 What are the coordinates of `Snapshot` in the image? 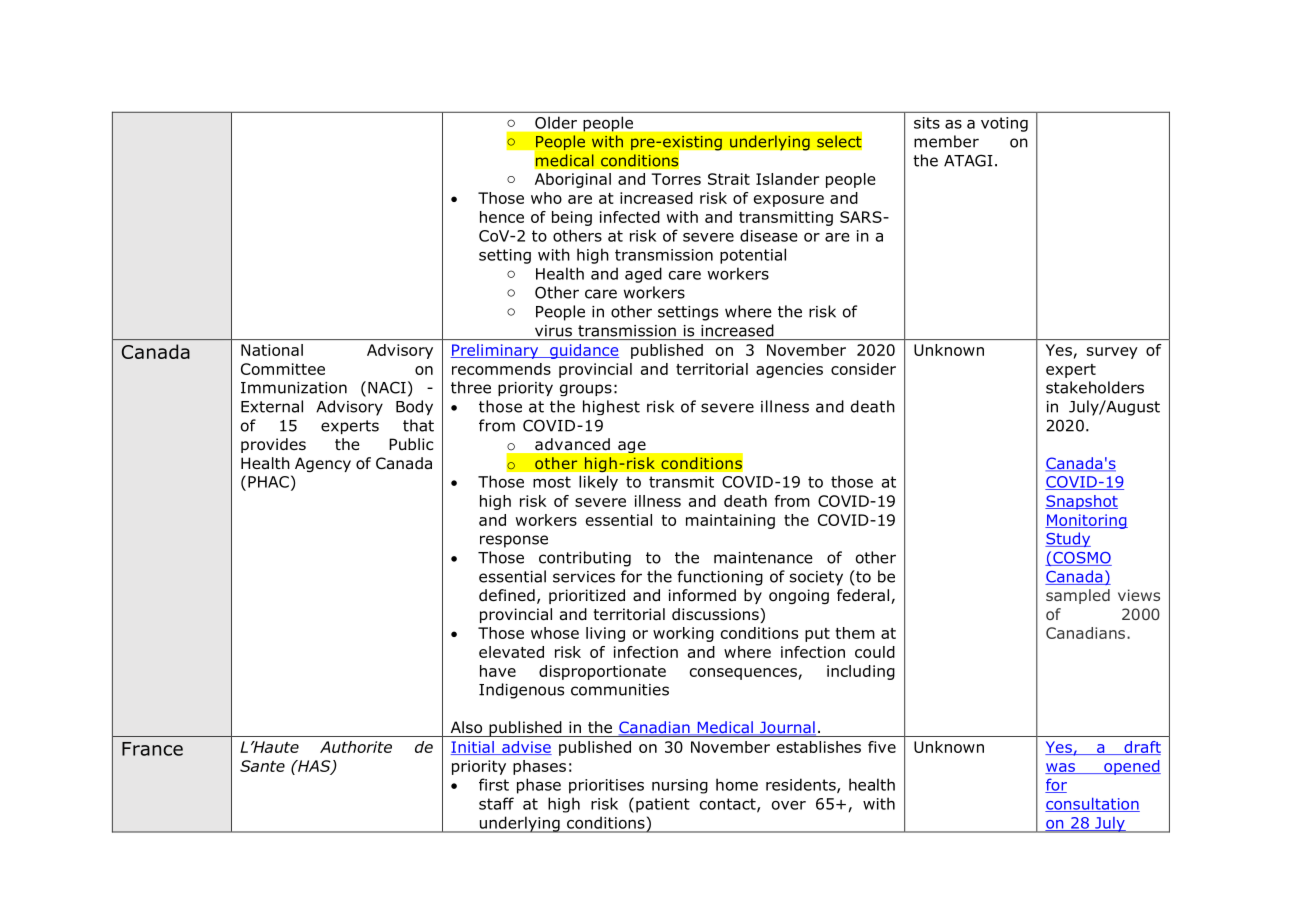 It's located at (1081, 502).
